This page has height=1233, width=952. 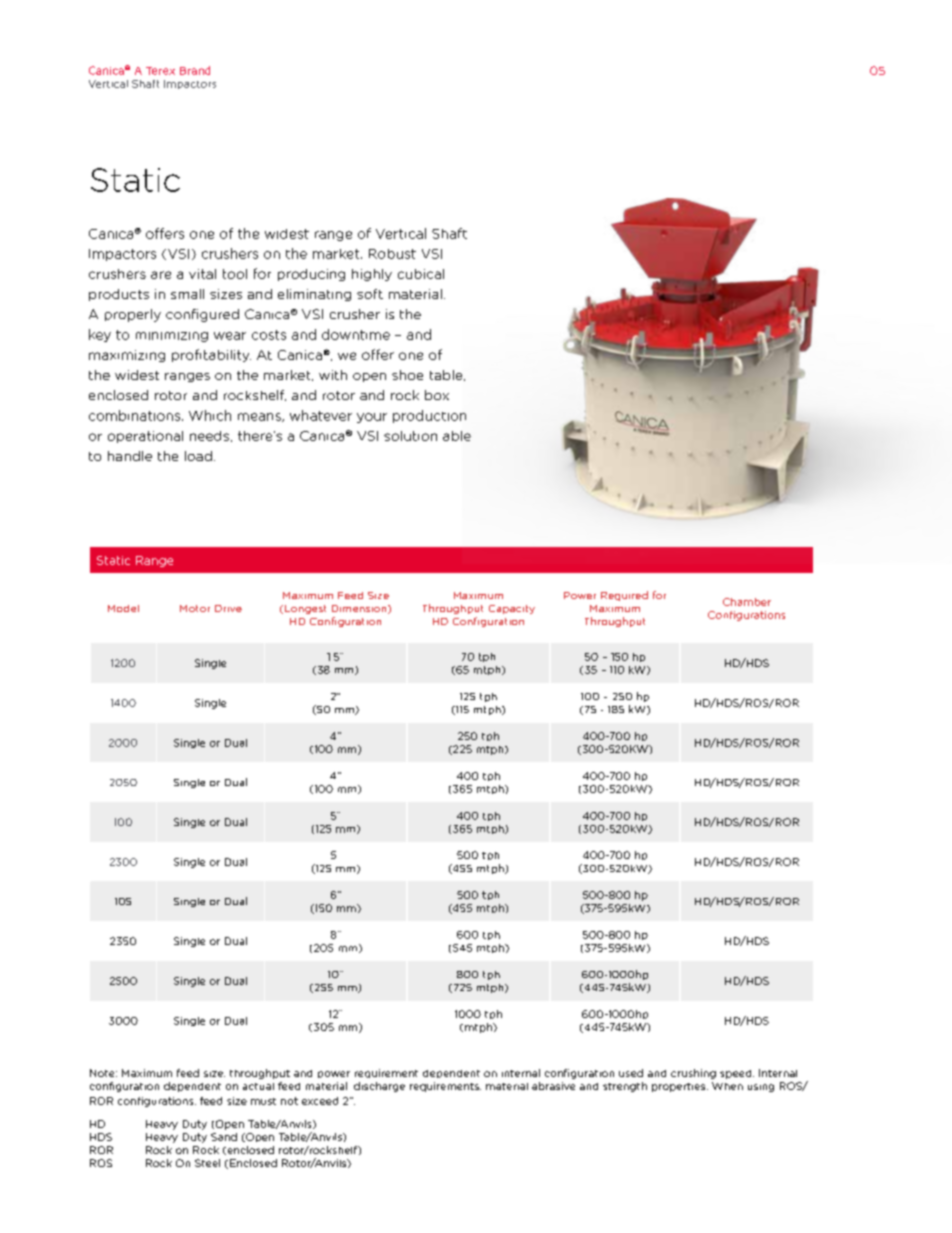 I want to click on exceed, so click(x=320, y=1101).
